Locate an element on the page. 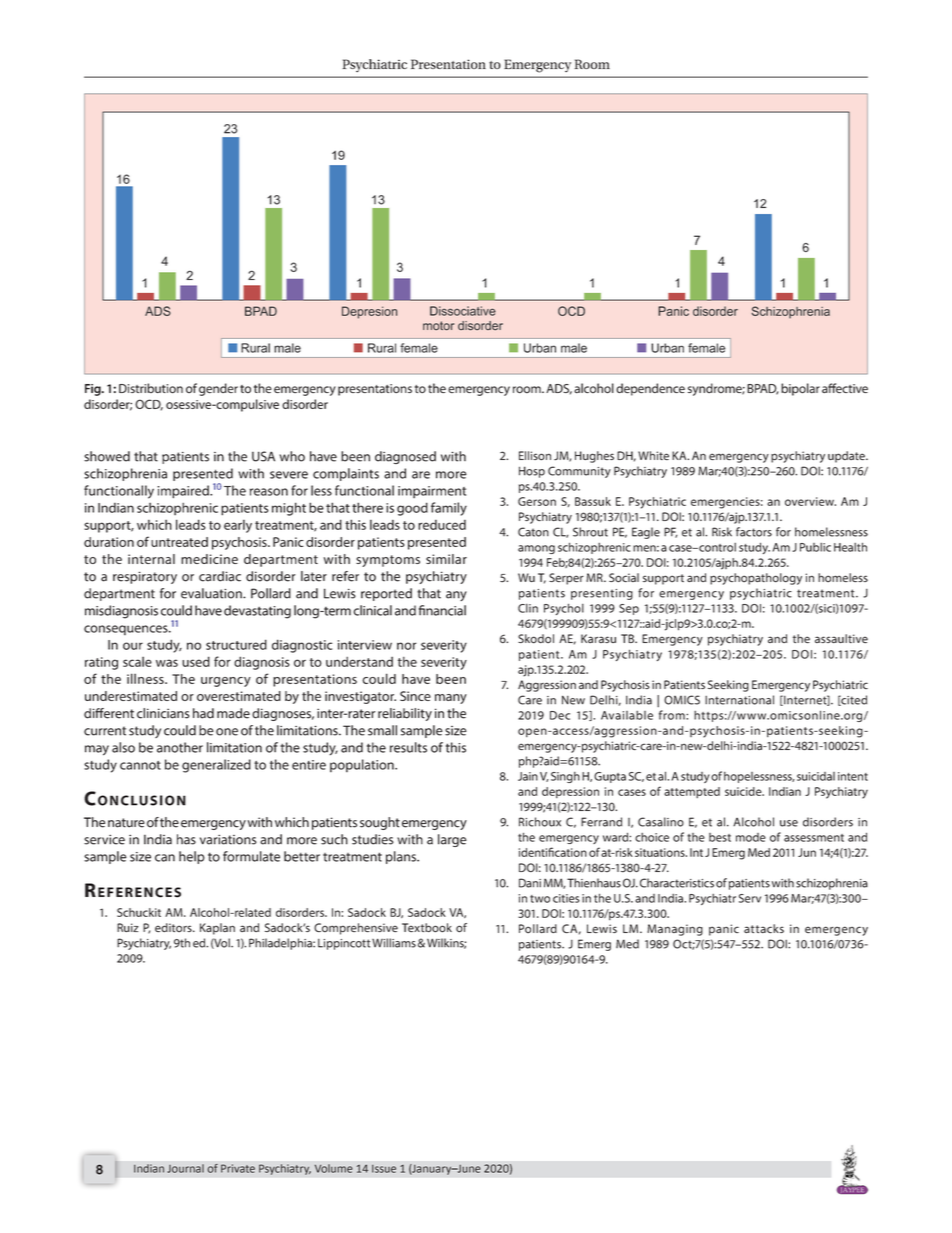 The height and width of the page is (1233, 952). OCD is located at coordinates (149, 405).
